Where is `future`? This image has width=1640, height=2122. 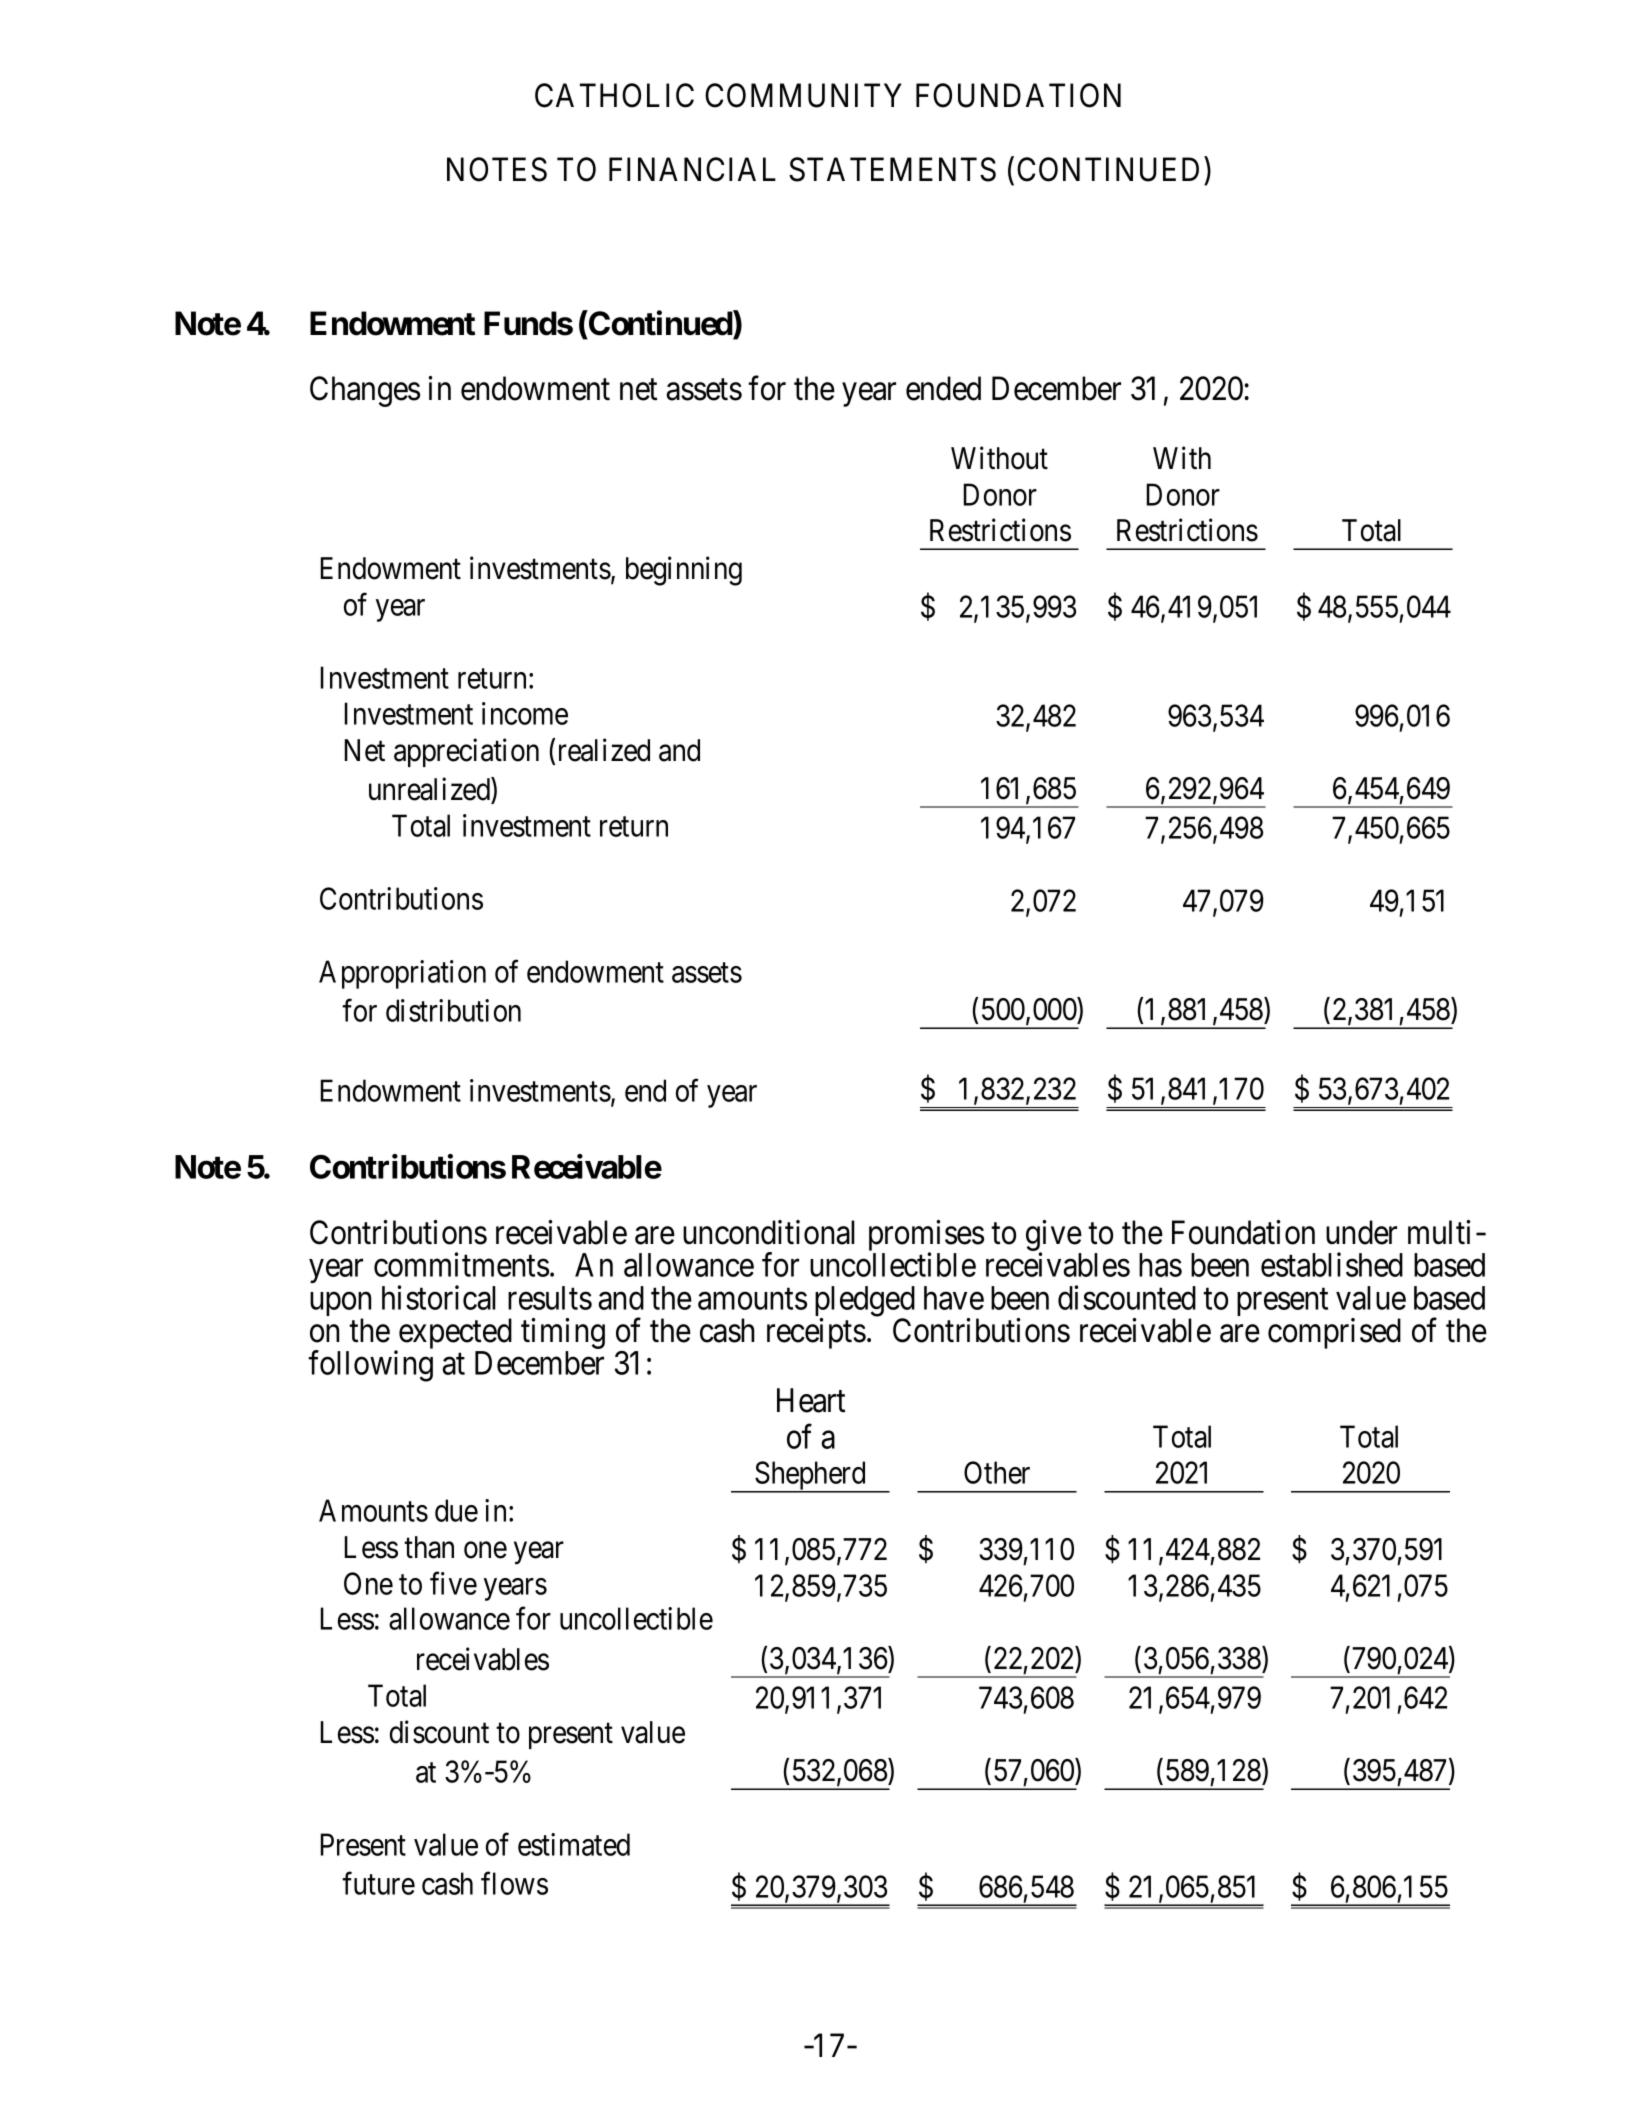 future is located at coordinates (378, 1883).
